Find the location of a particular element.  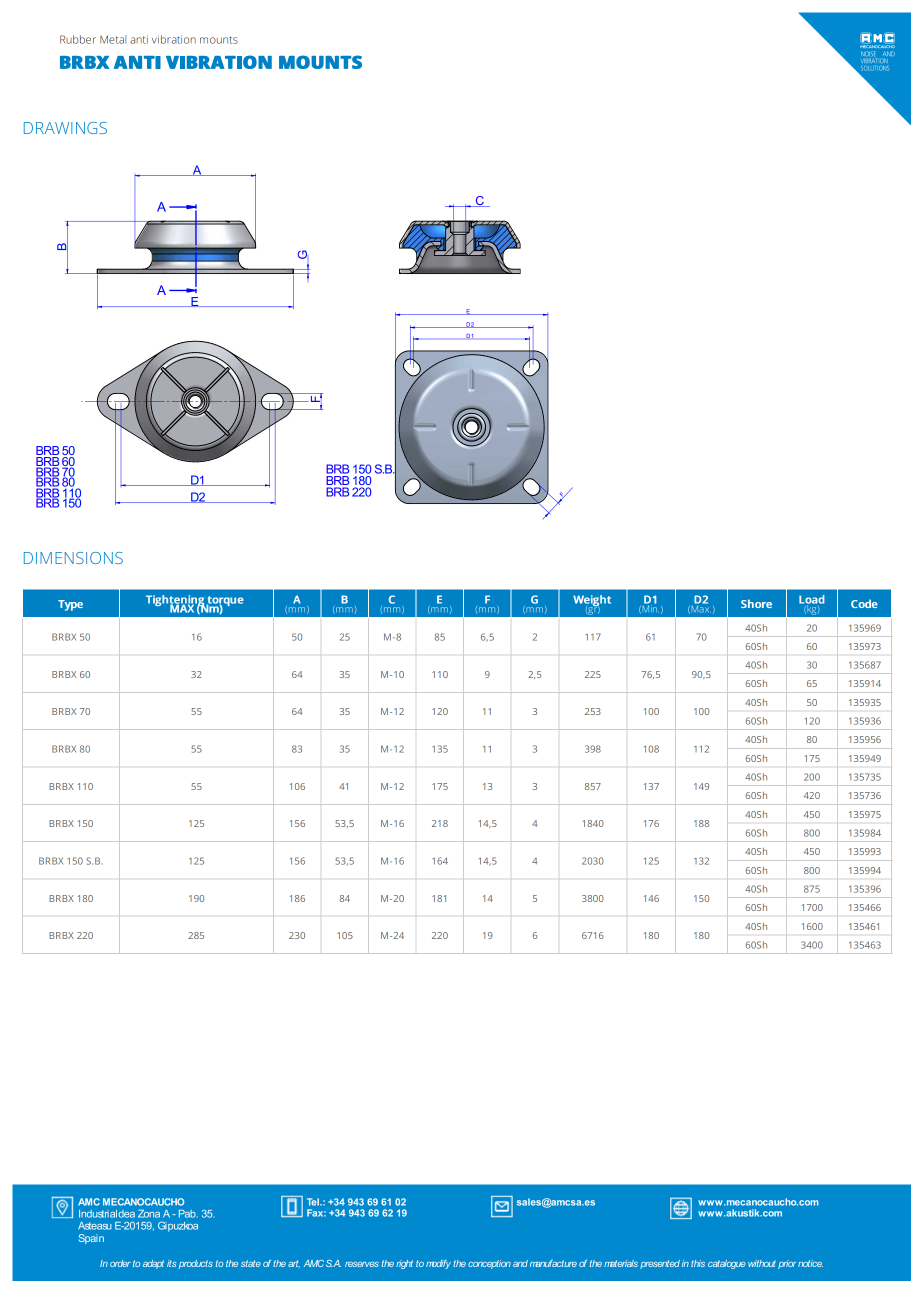

Shore is located at coordinates (756, 603).
